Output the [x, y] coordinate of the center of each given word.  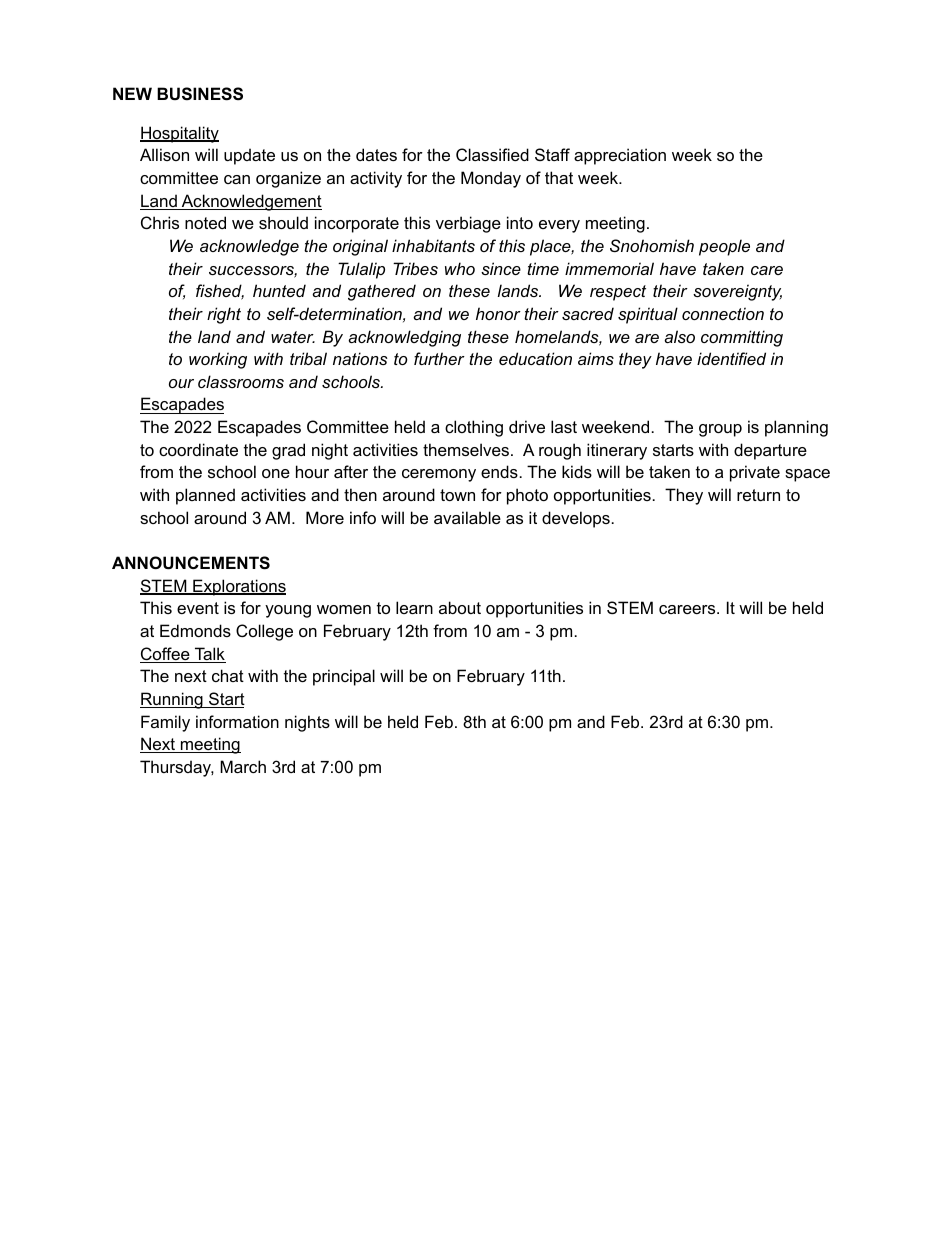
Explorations [238, 587]
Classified [492, 154]
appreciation [620, 156]
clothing [474, 428]
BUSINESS [200, 94]
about [460, 607]
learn [414, 607]
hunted [279, 290]
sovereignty [737, 292]
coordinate [198, 449]
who [460, 268]
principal [344, 677]
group [720, 430]
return [758, 495]
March [243, 766]
